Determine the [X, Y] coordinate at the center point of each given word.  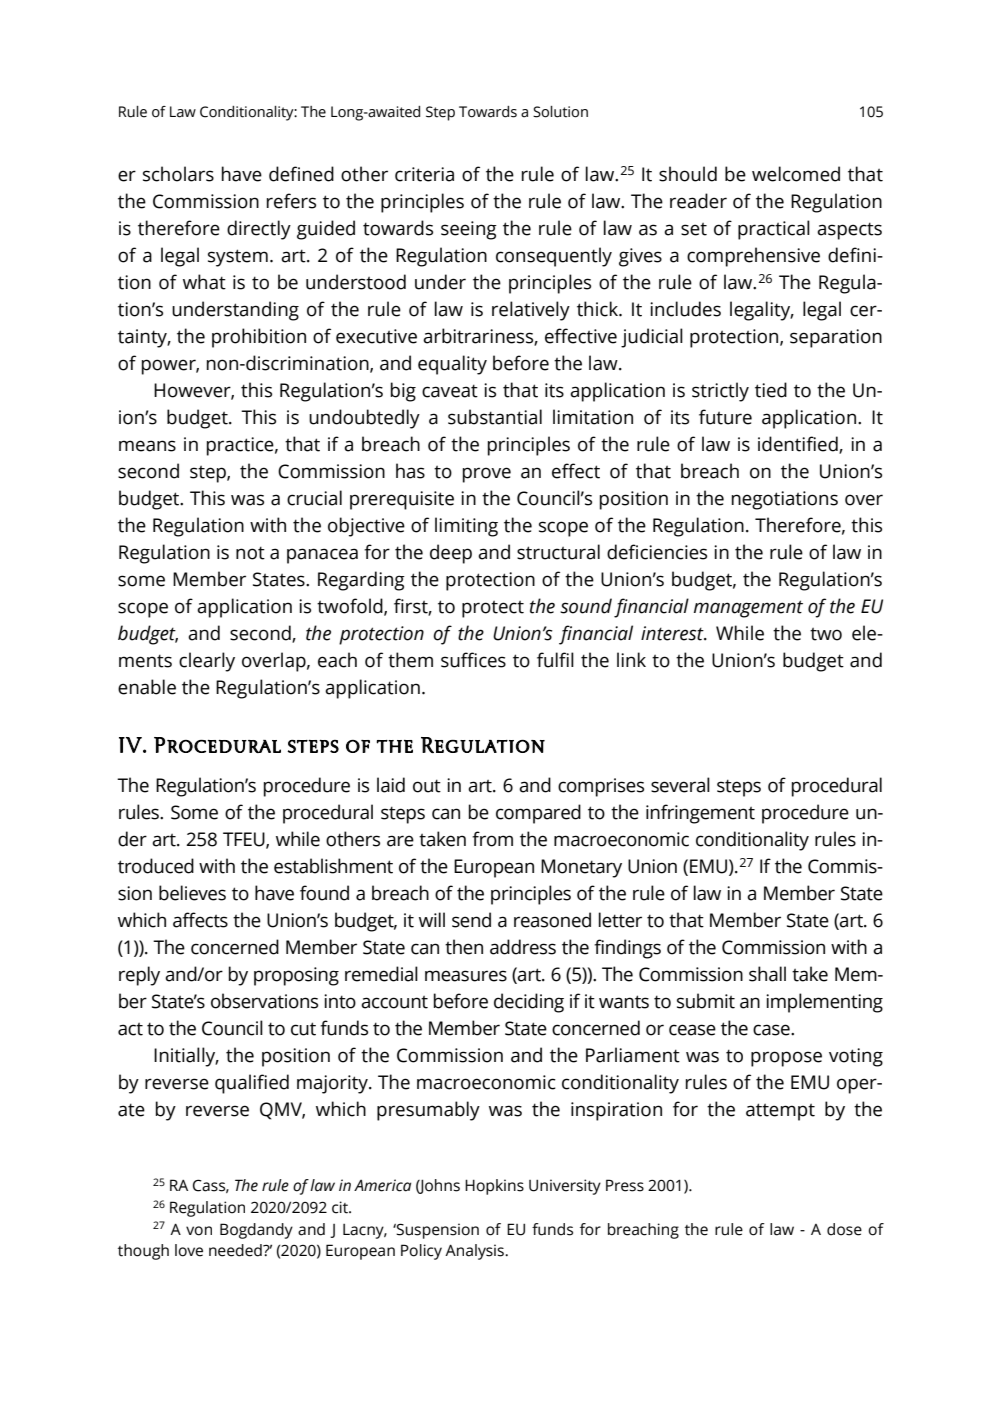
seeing [469, 230]
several [680, 785]
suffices [473, 660]
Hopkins [494, 1187]
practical [774, 230]
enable [147, 687]
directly [259, 230]
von [199, 1231]
